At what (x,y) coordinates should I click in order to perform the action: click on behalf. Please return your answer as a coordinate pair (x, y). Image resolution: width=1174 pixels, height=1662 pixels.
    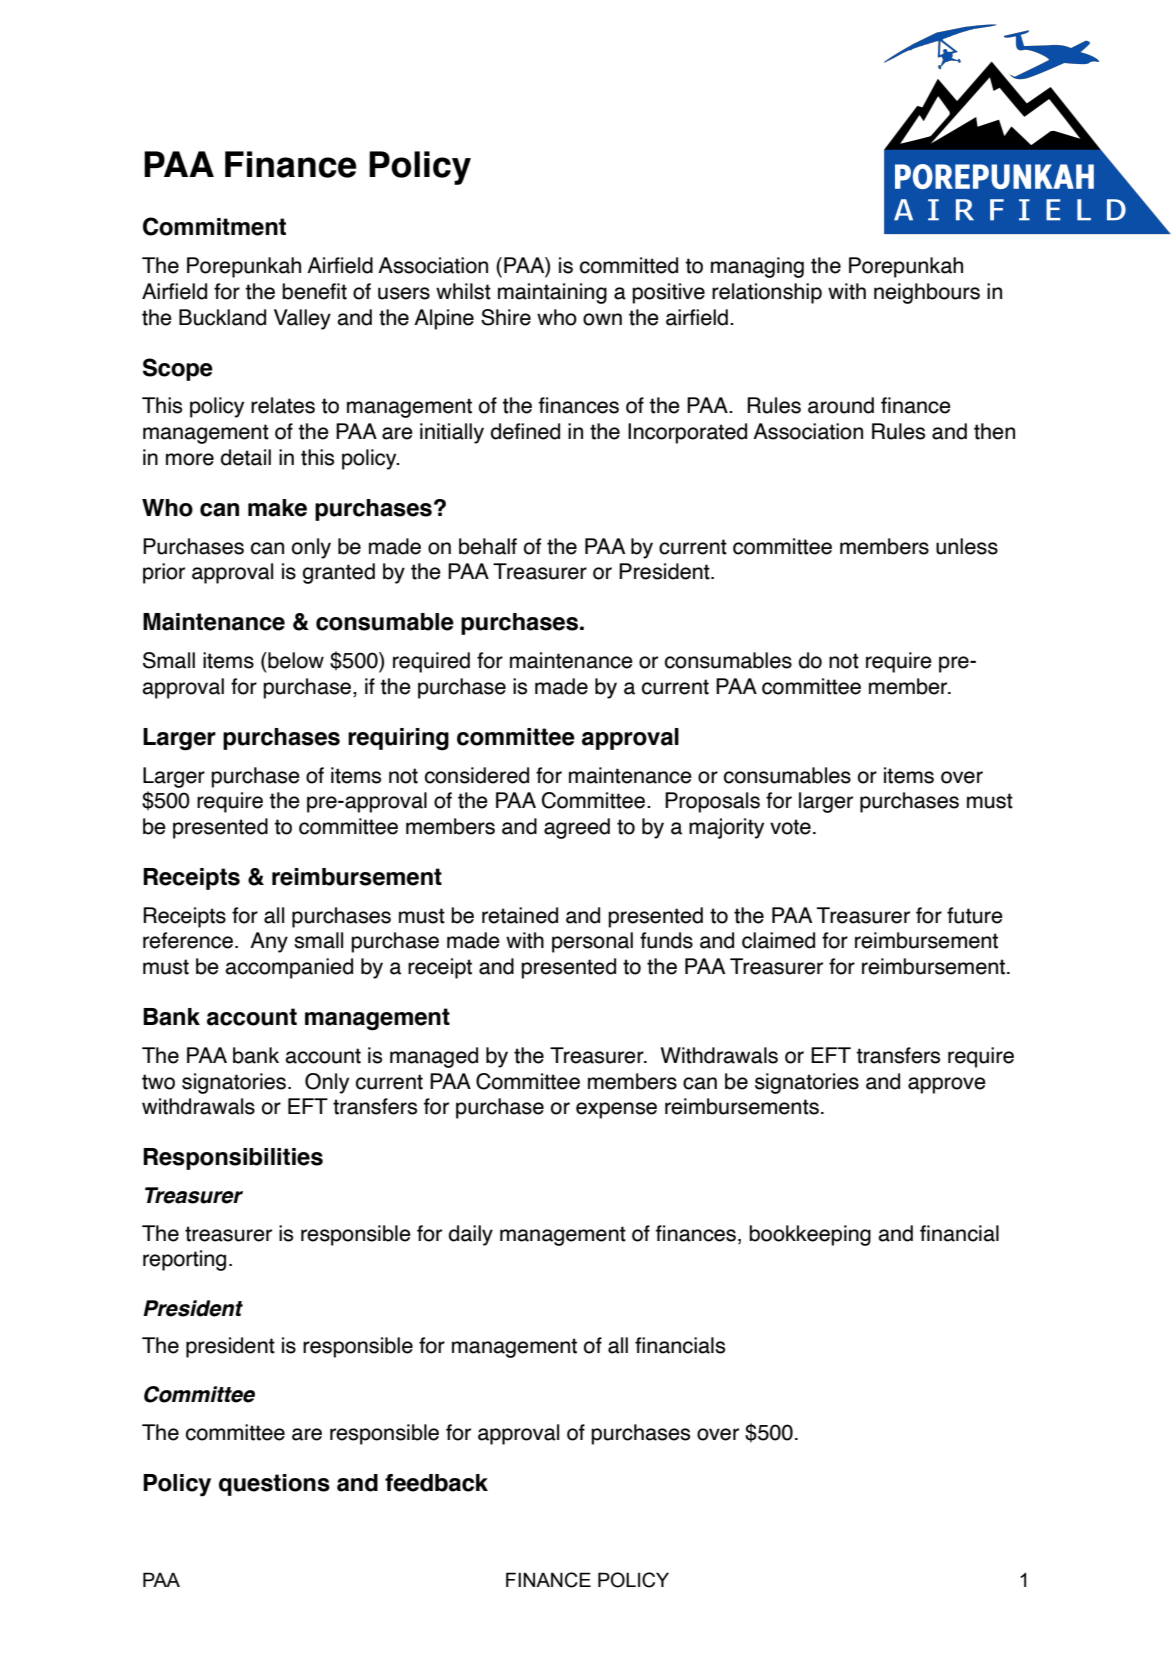
    Looking at the image, I should click on (488, 546).
